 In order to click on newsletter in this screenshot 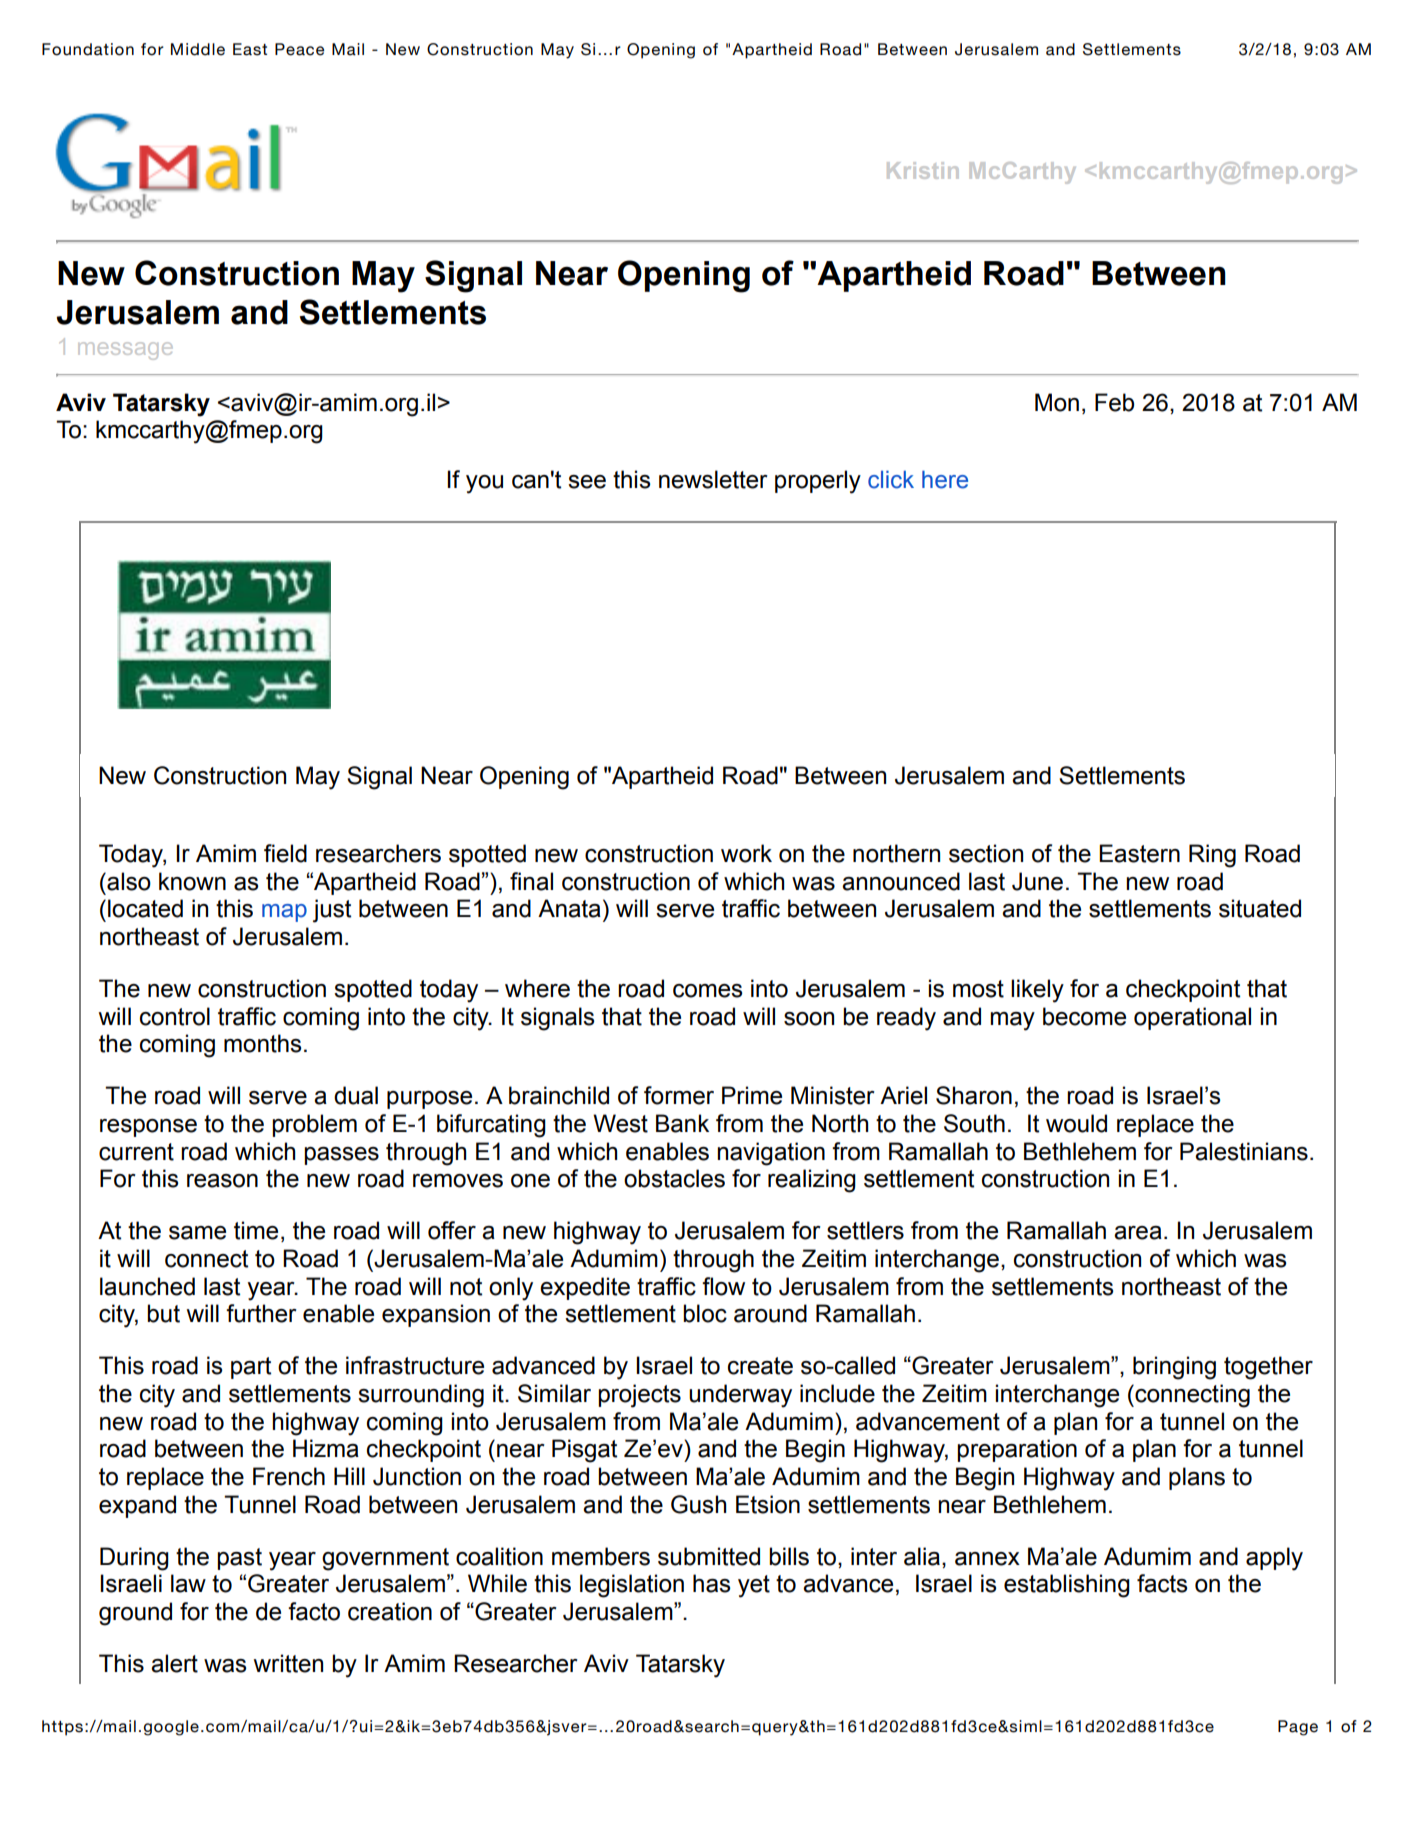, I will do `click(713, 479)`.
